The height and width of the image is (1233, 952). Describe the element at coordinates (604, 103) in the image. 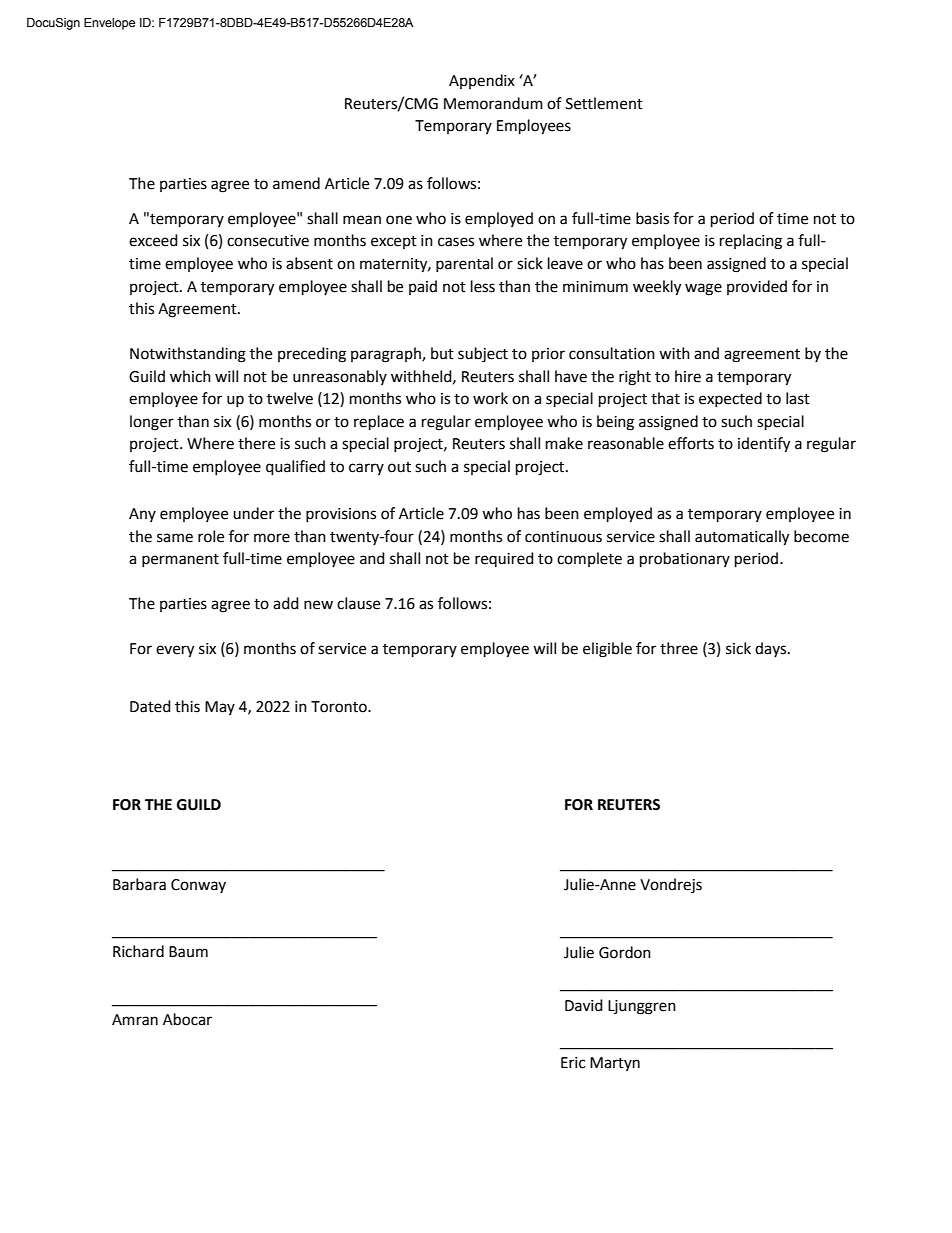

I see `Settlement` at that location.
